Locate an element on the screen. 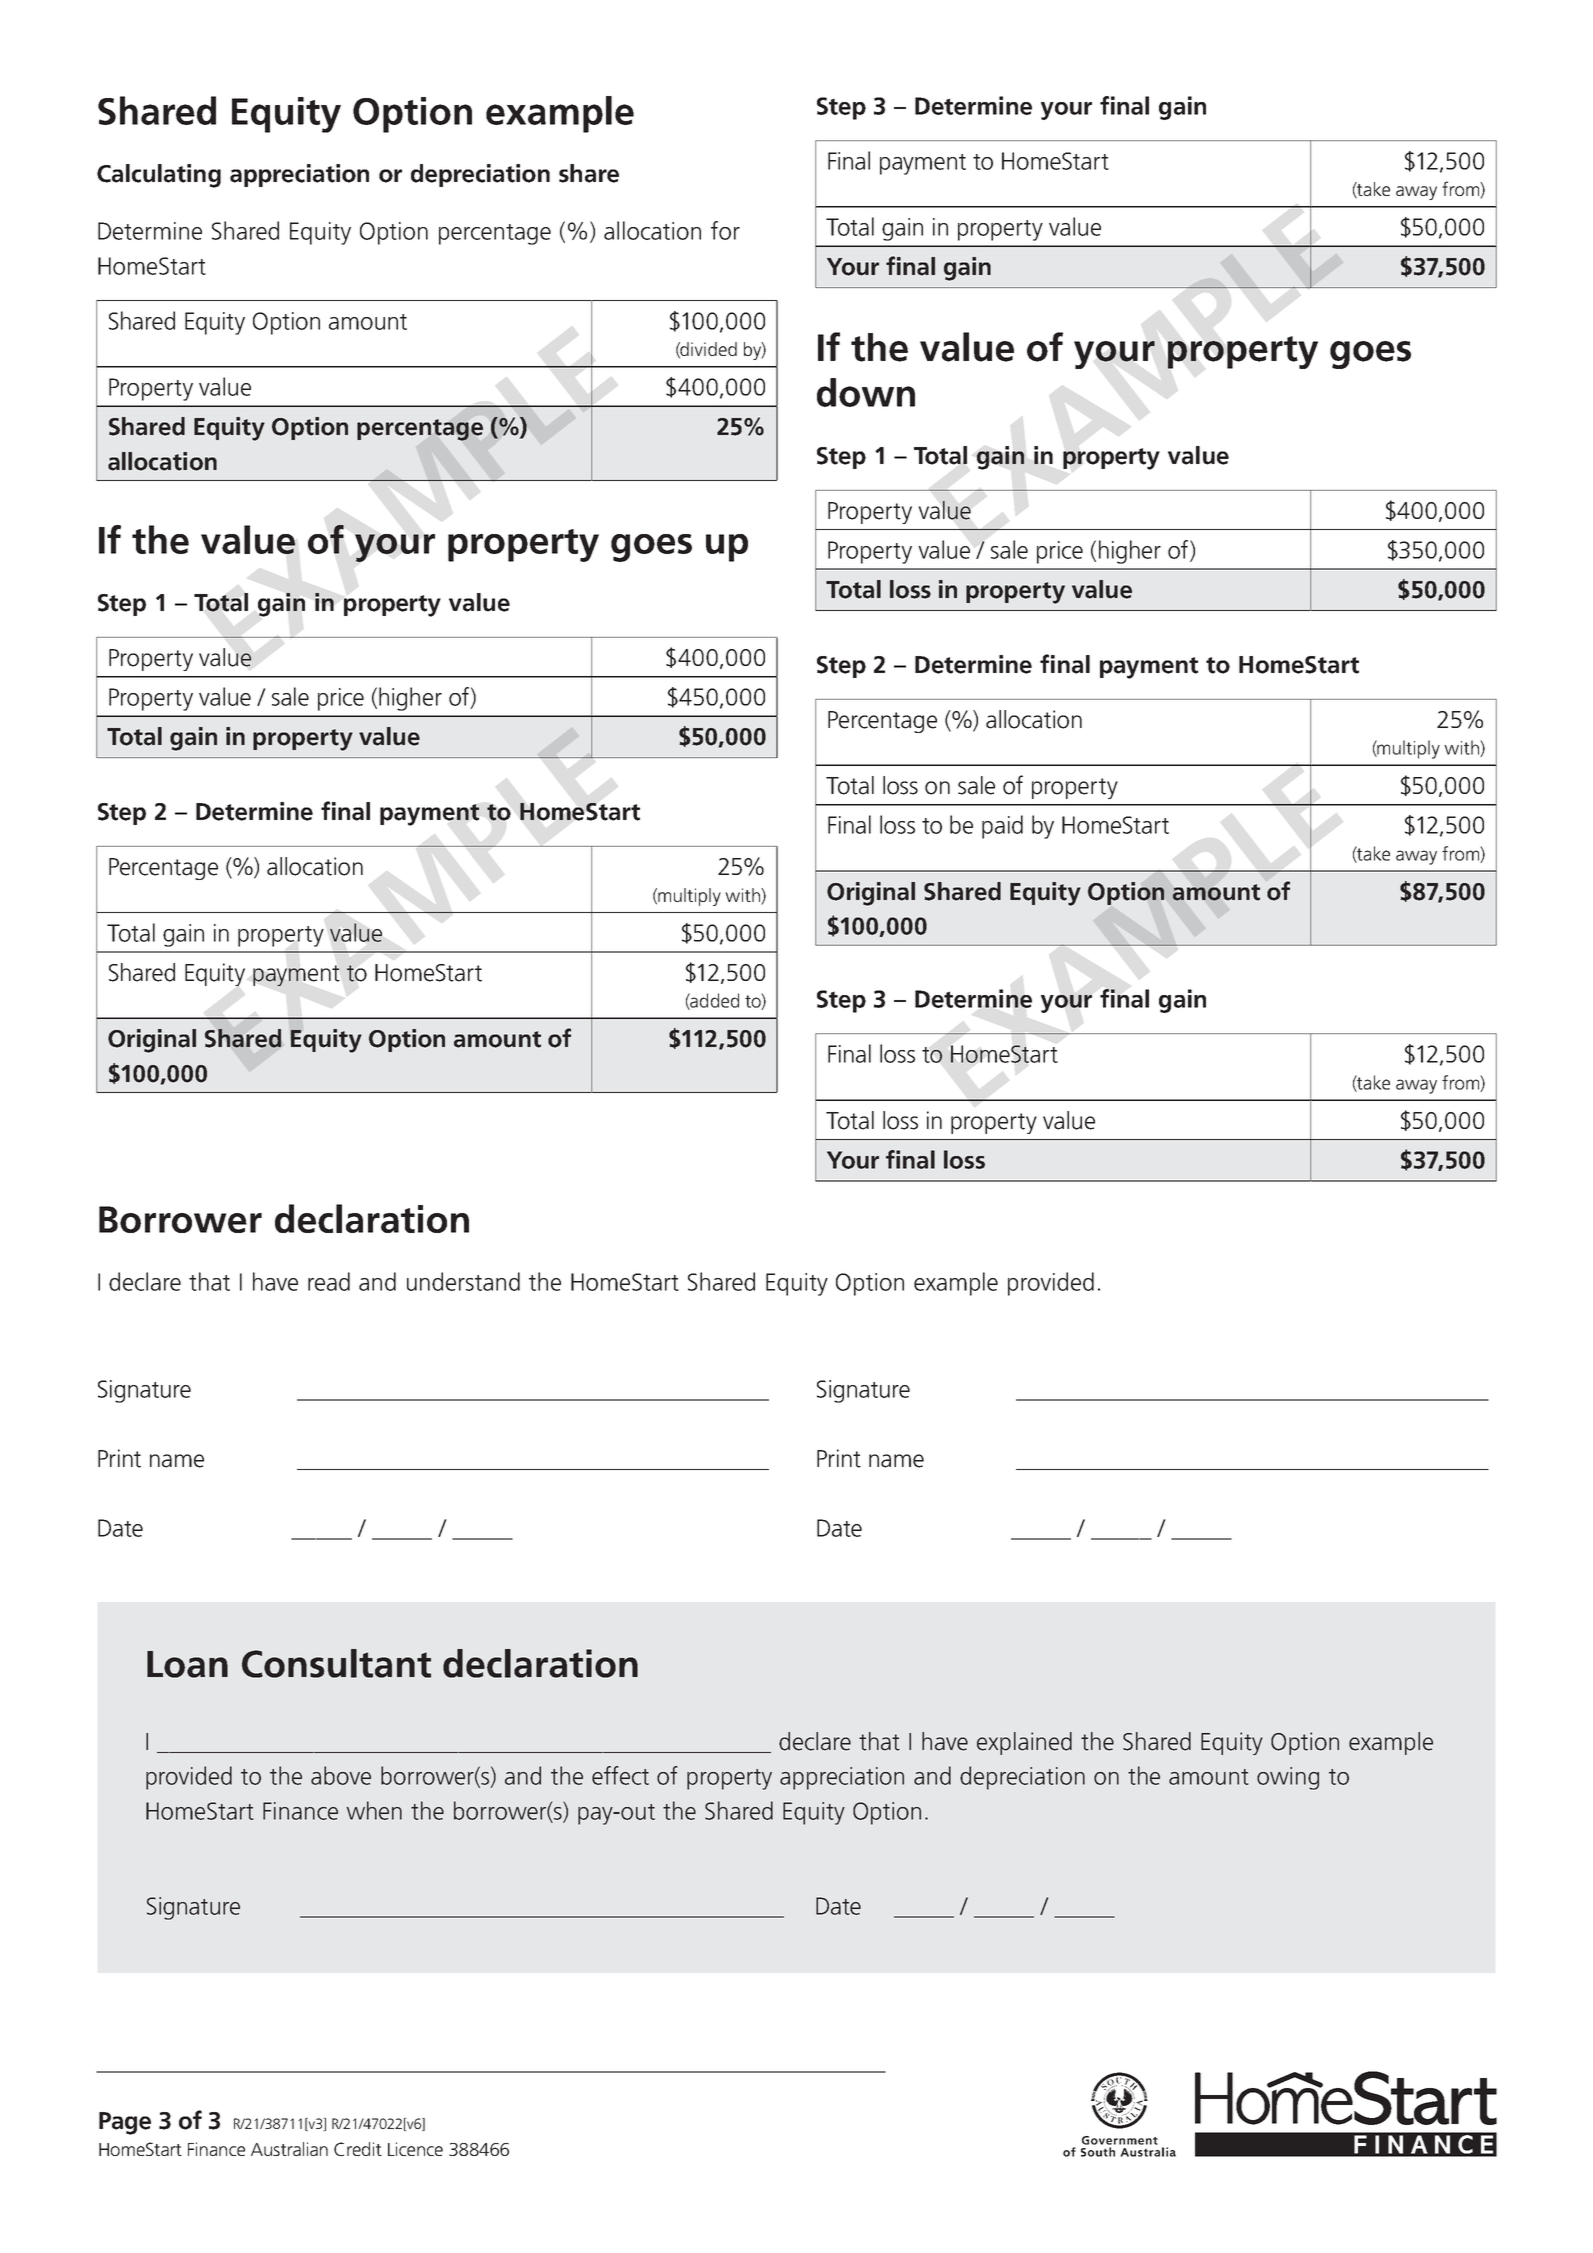 Image resolution: width=1593 pixels, height=2253 pixels. Australian is located at coordinates (289, 2149).
